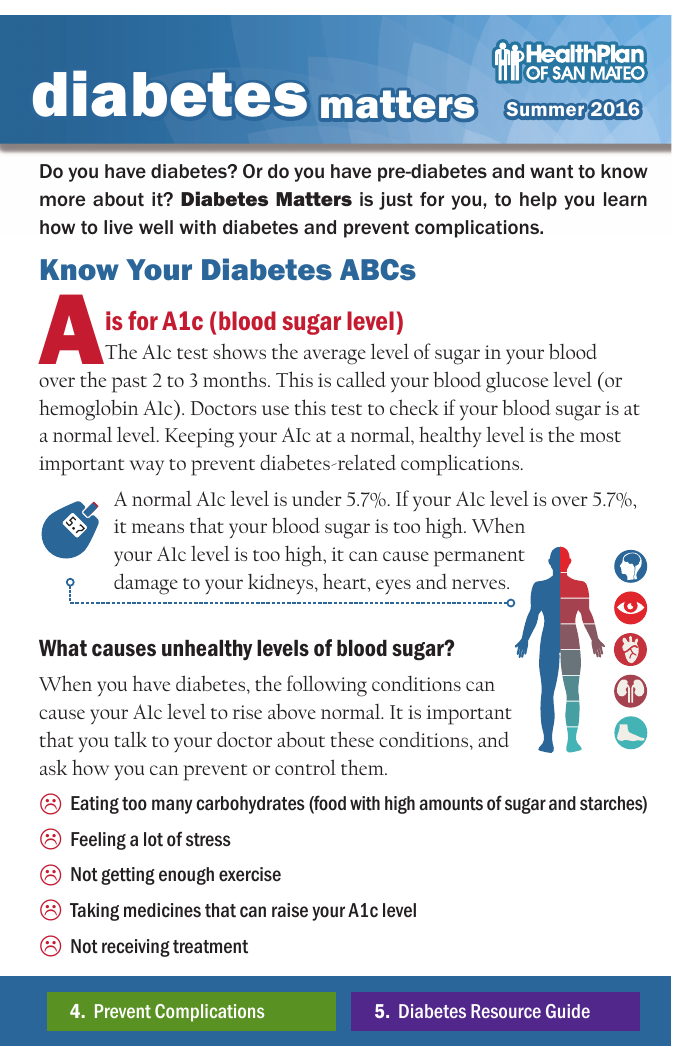 This document has width=687, height=1062. Describe the element at coordinates (517, 382) in the document. I see `glucose` at that location.
